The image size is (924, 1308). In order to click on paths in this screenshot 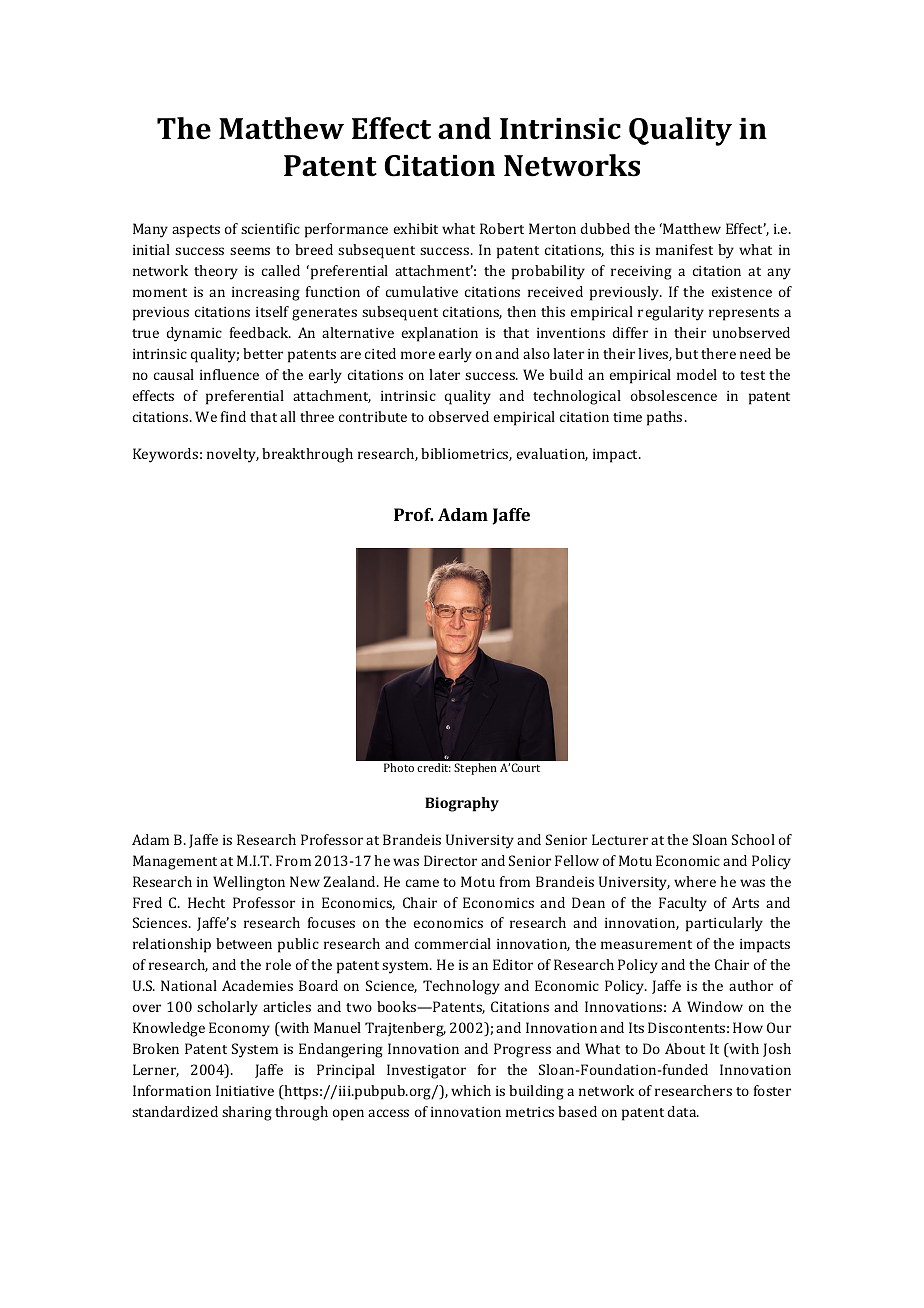, I will do `click(664, 418)`.
